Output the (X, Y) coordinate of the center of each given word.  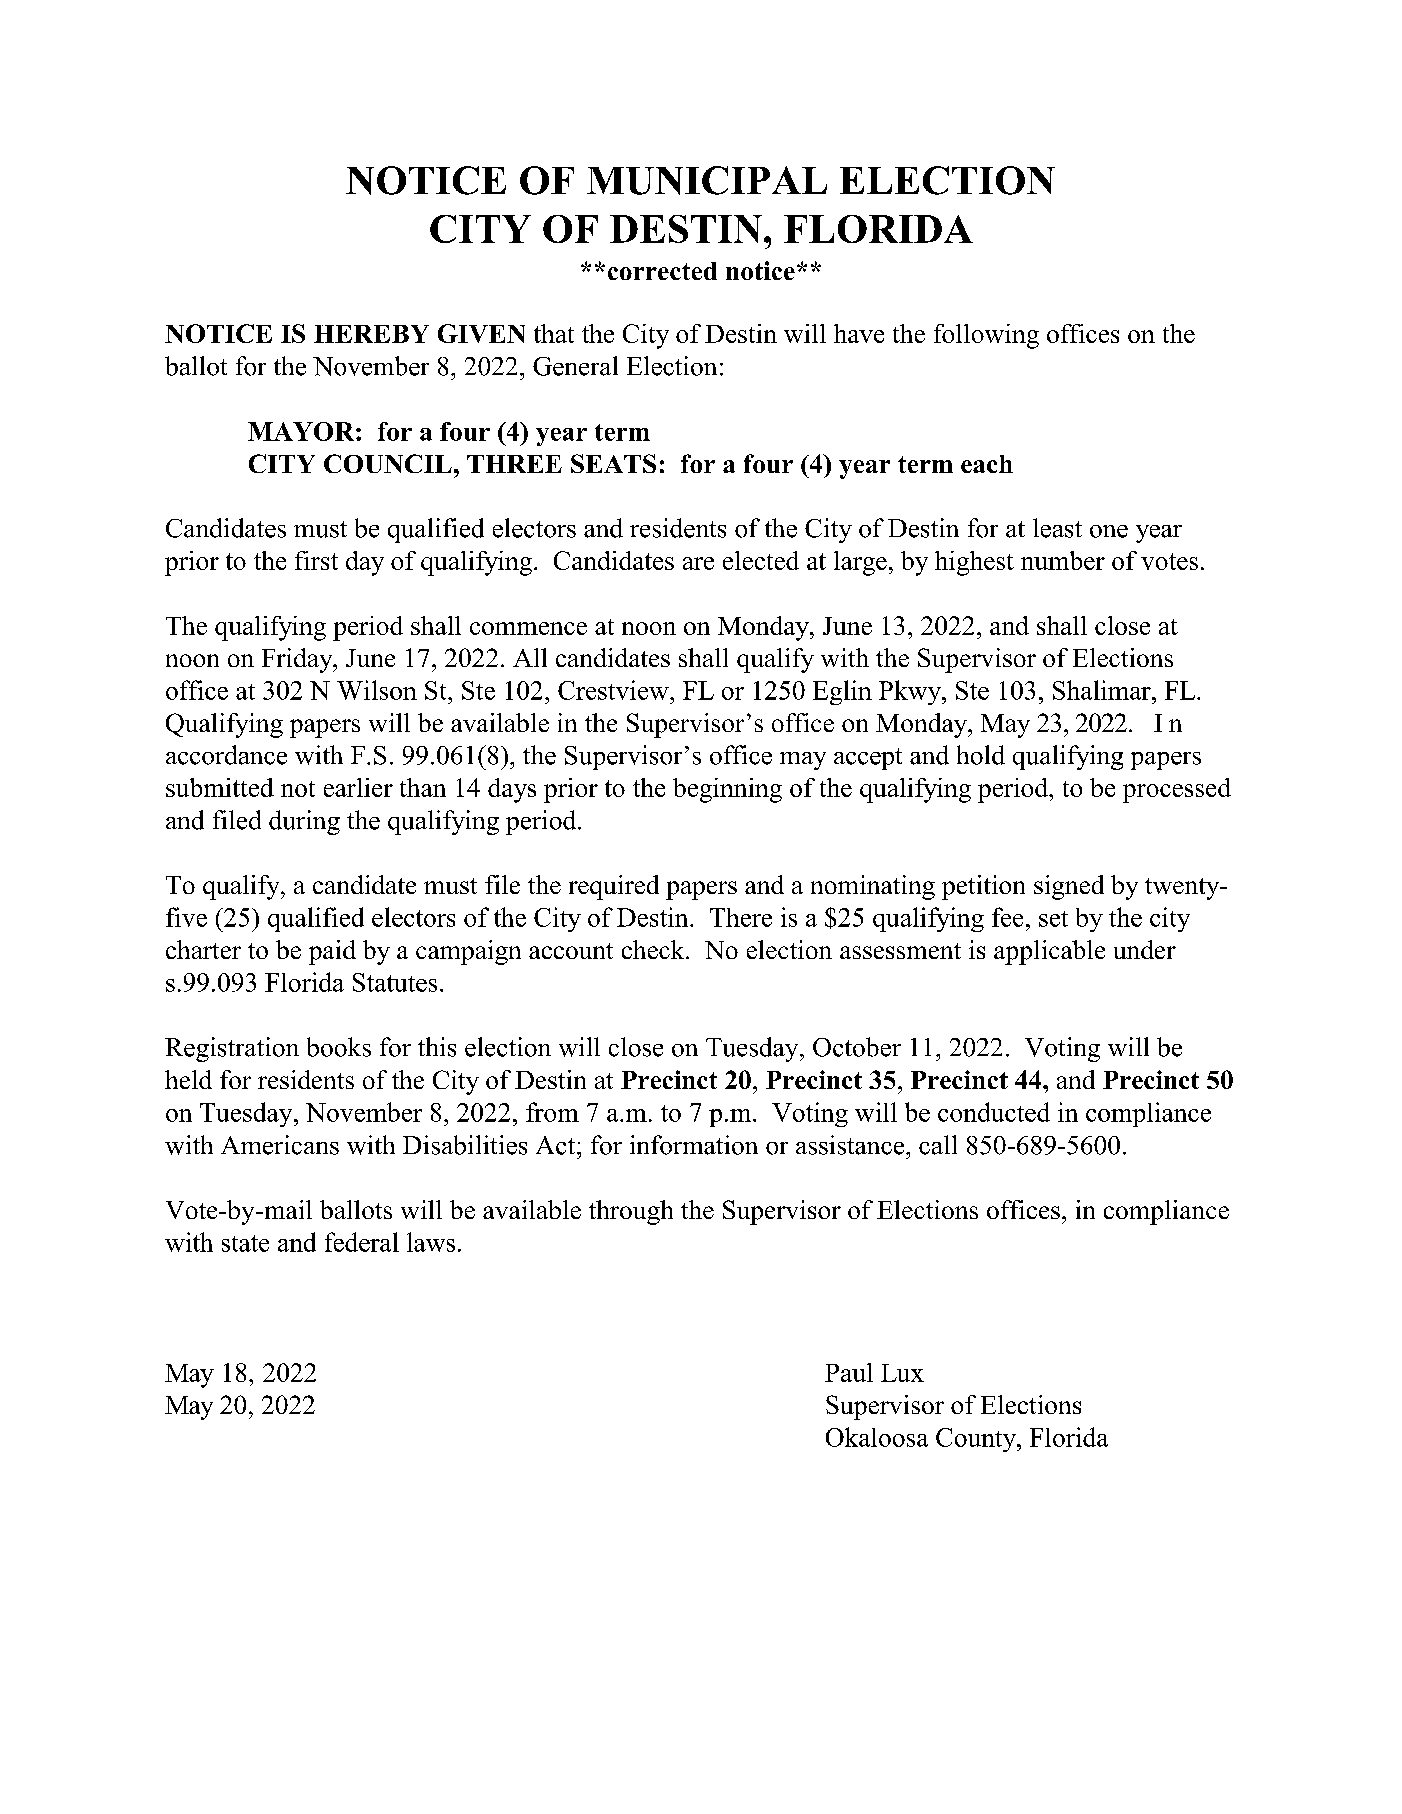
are (698, 563)
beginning (727, 790)
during (304, 822)
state (245, 1243)
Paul (849, 1372)
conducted (994, 1112)
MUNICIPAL (707, 180)
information (694, 1145)
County (977, 1440)
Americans (280, 1145)
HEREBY (371, 334)
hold (981, 755)
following (986, 336)
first (316, 560)
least (1057, 528)
